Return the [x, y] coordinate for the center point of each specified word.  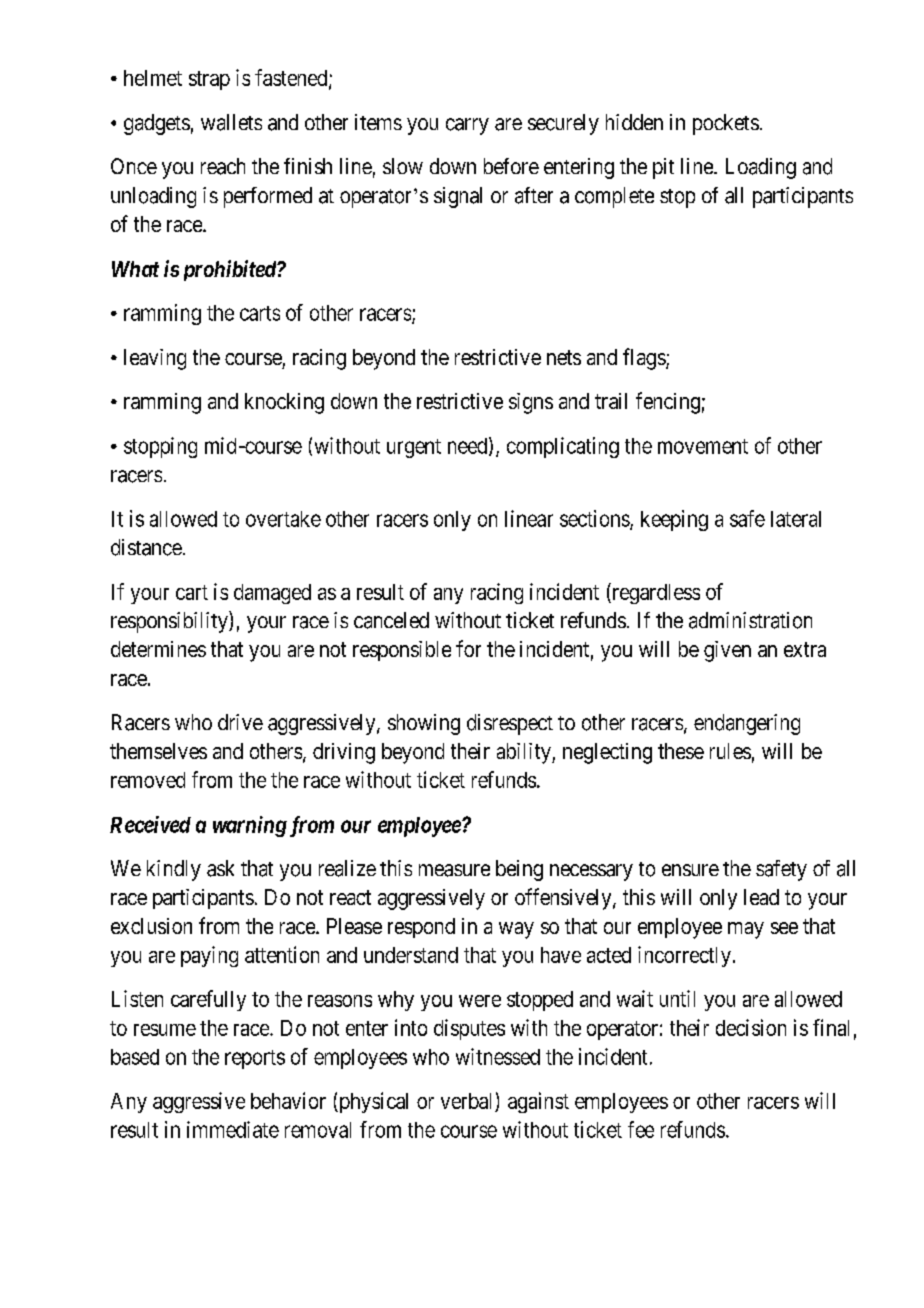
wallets [231, 122]
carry [467, 126]
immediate [233, 1129]
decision [751, 1027]
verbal [468, 1102]
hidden [634, 122]
